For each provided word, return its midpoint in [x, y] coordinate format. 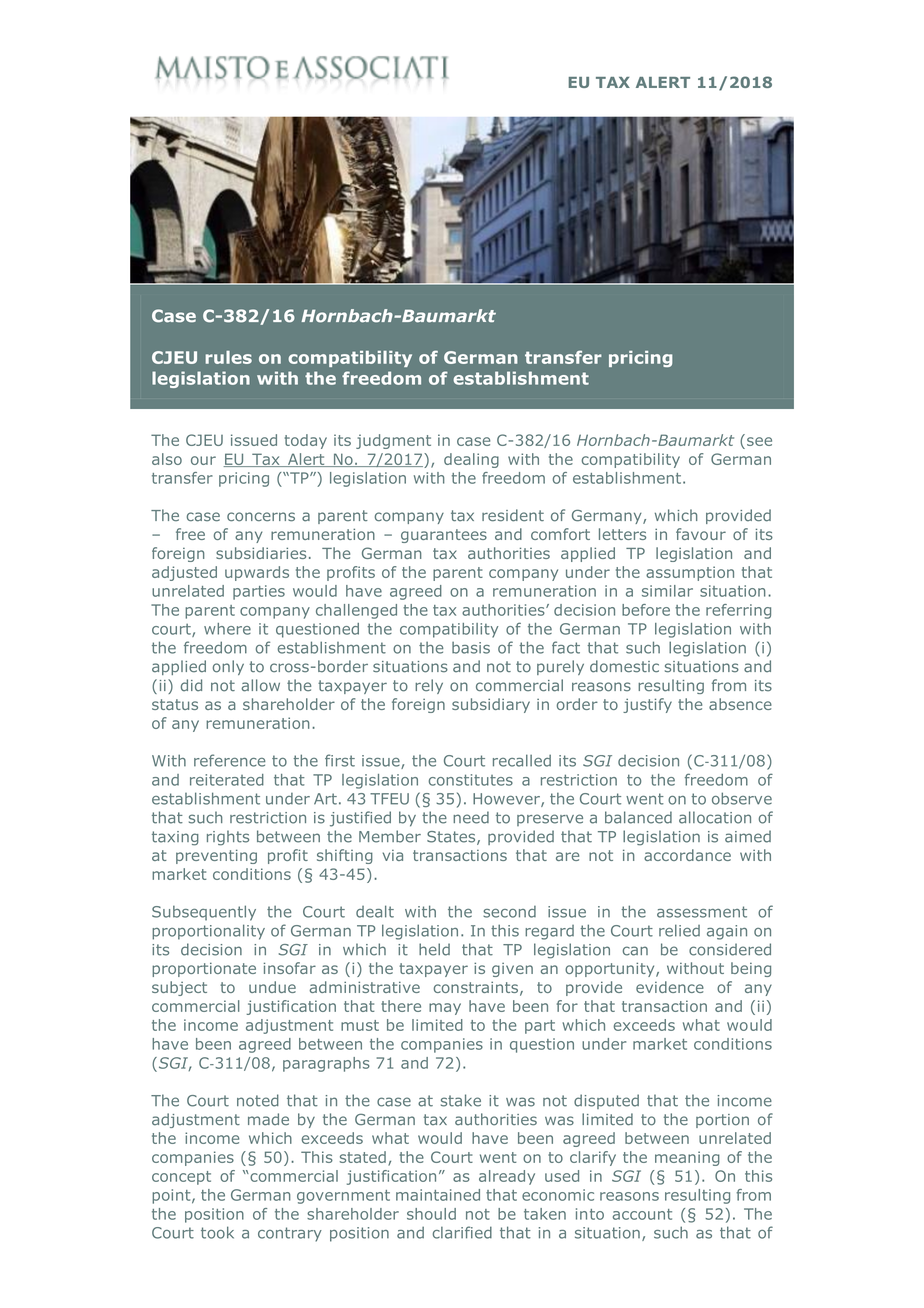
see [759, 441]
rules [228, 357]
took [217, 1232]
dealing [471, 460]
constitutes [471, 780]
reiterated [227, 780]
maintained [438, 1195]
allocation [715, 817]
